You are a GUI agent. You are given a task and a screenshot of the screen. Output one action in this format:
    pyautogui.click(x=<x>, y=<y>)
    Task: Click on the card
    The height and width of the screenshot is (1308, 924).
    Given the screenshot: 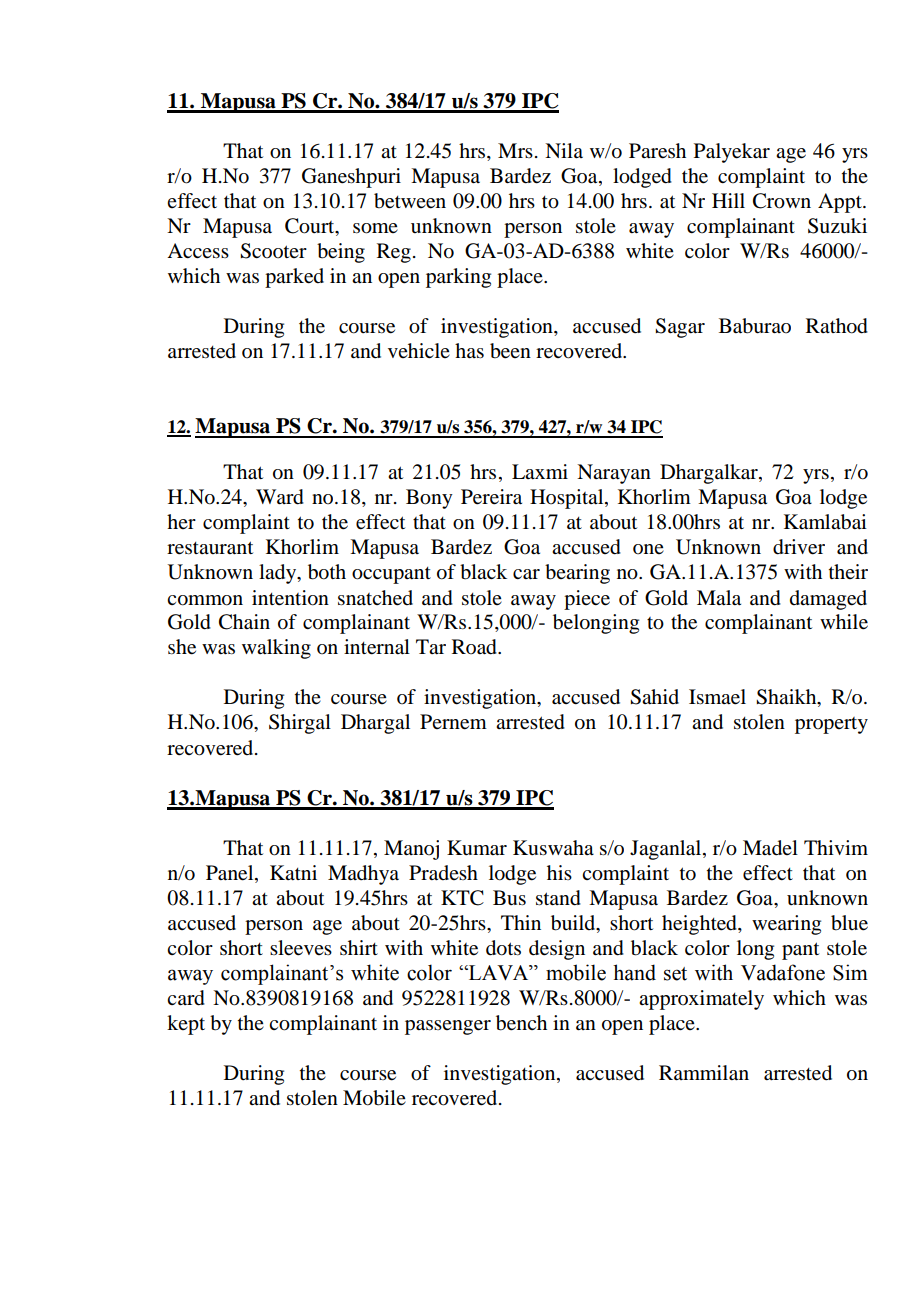 What is the action you would take?
    pyautogui.click(x=186, y=998)
